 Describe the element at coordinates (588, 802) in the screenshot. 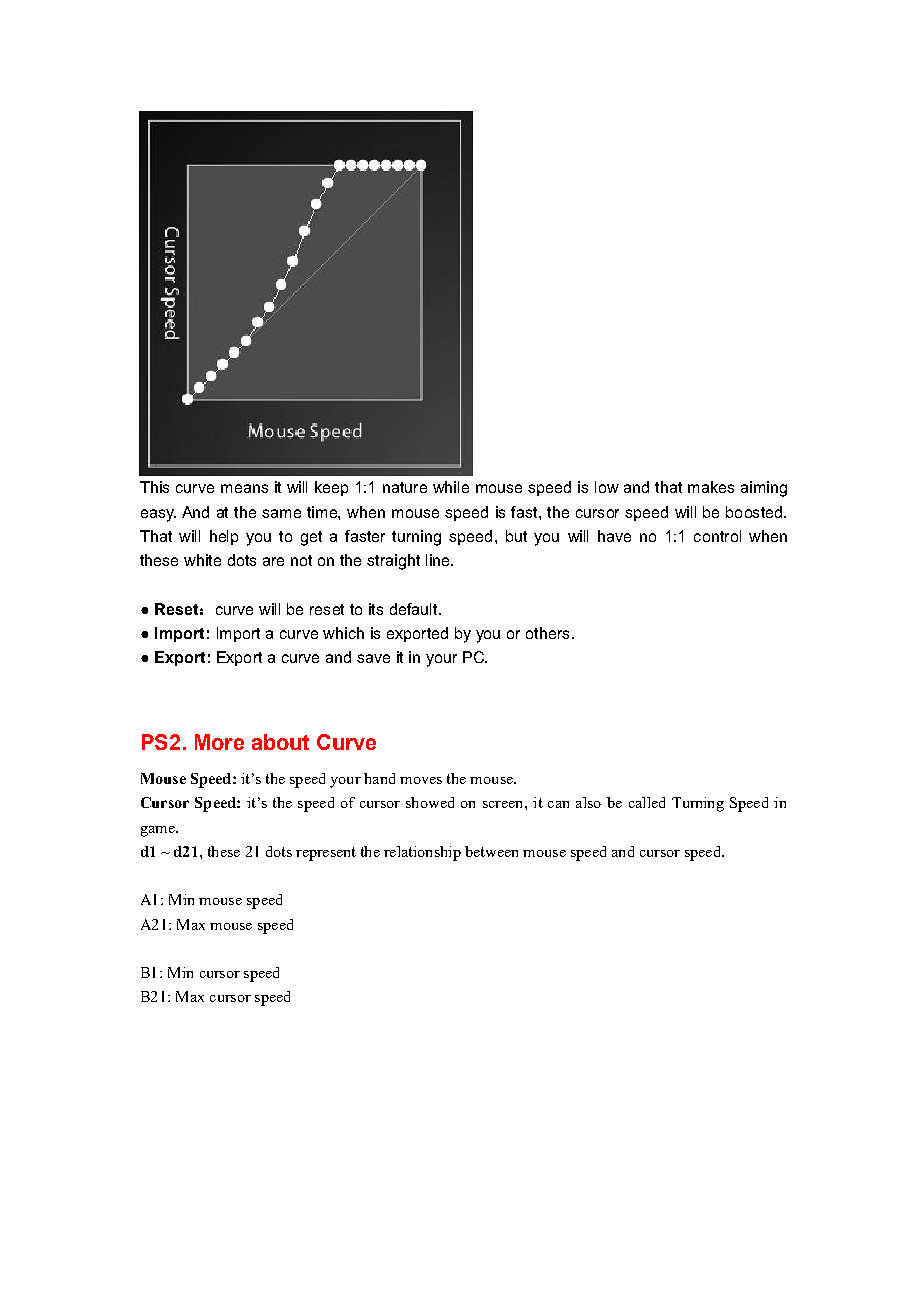

I see `also` at that location.
